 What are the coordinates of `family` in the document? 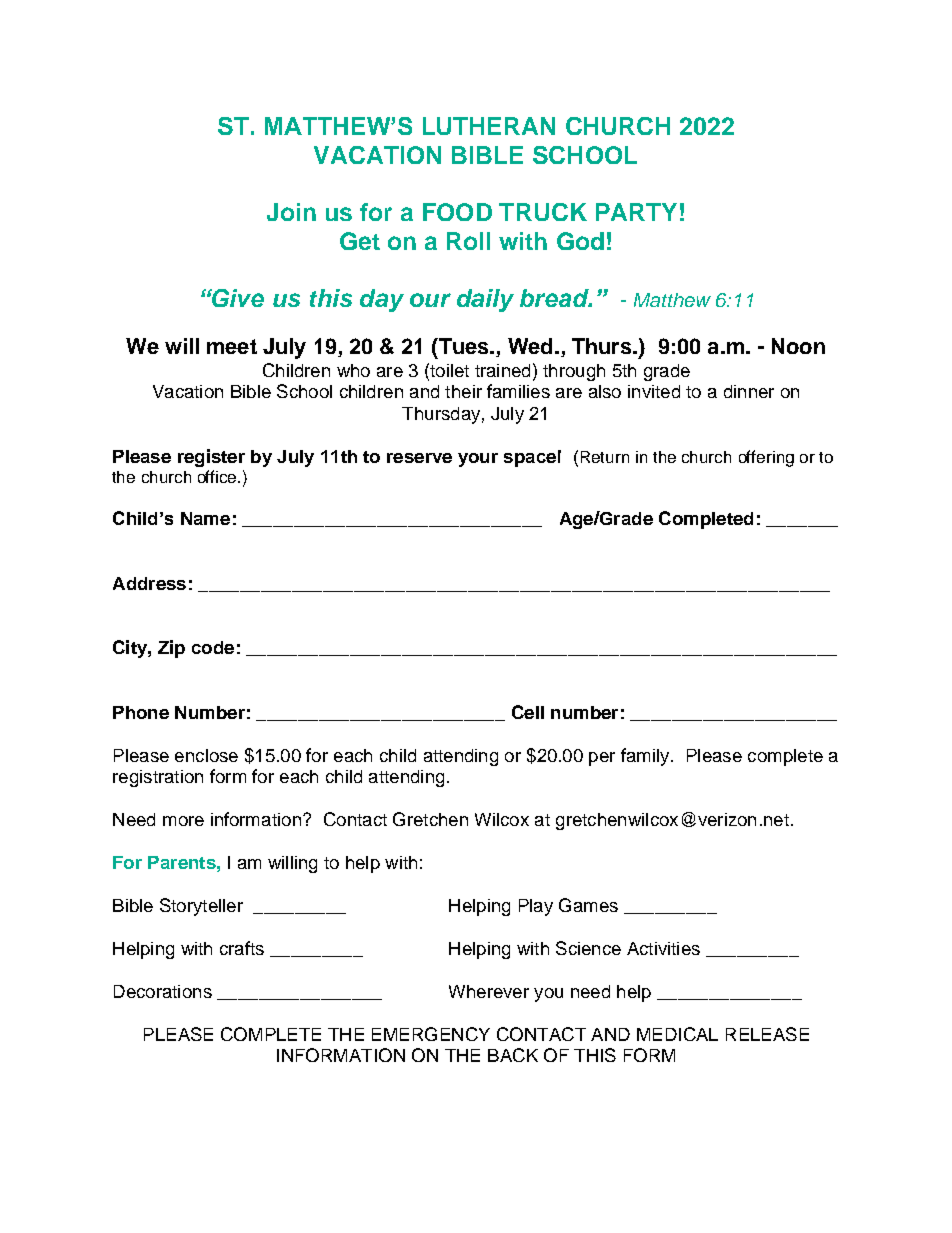 It's located at (646, 757).
